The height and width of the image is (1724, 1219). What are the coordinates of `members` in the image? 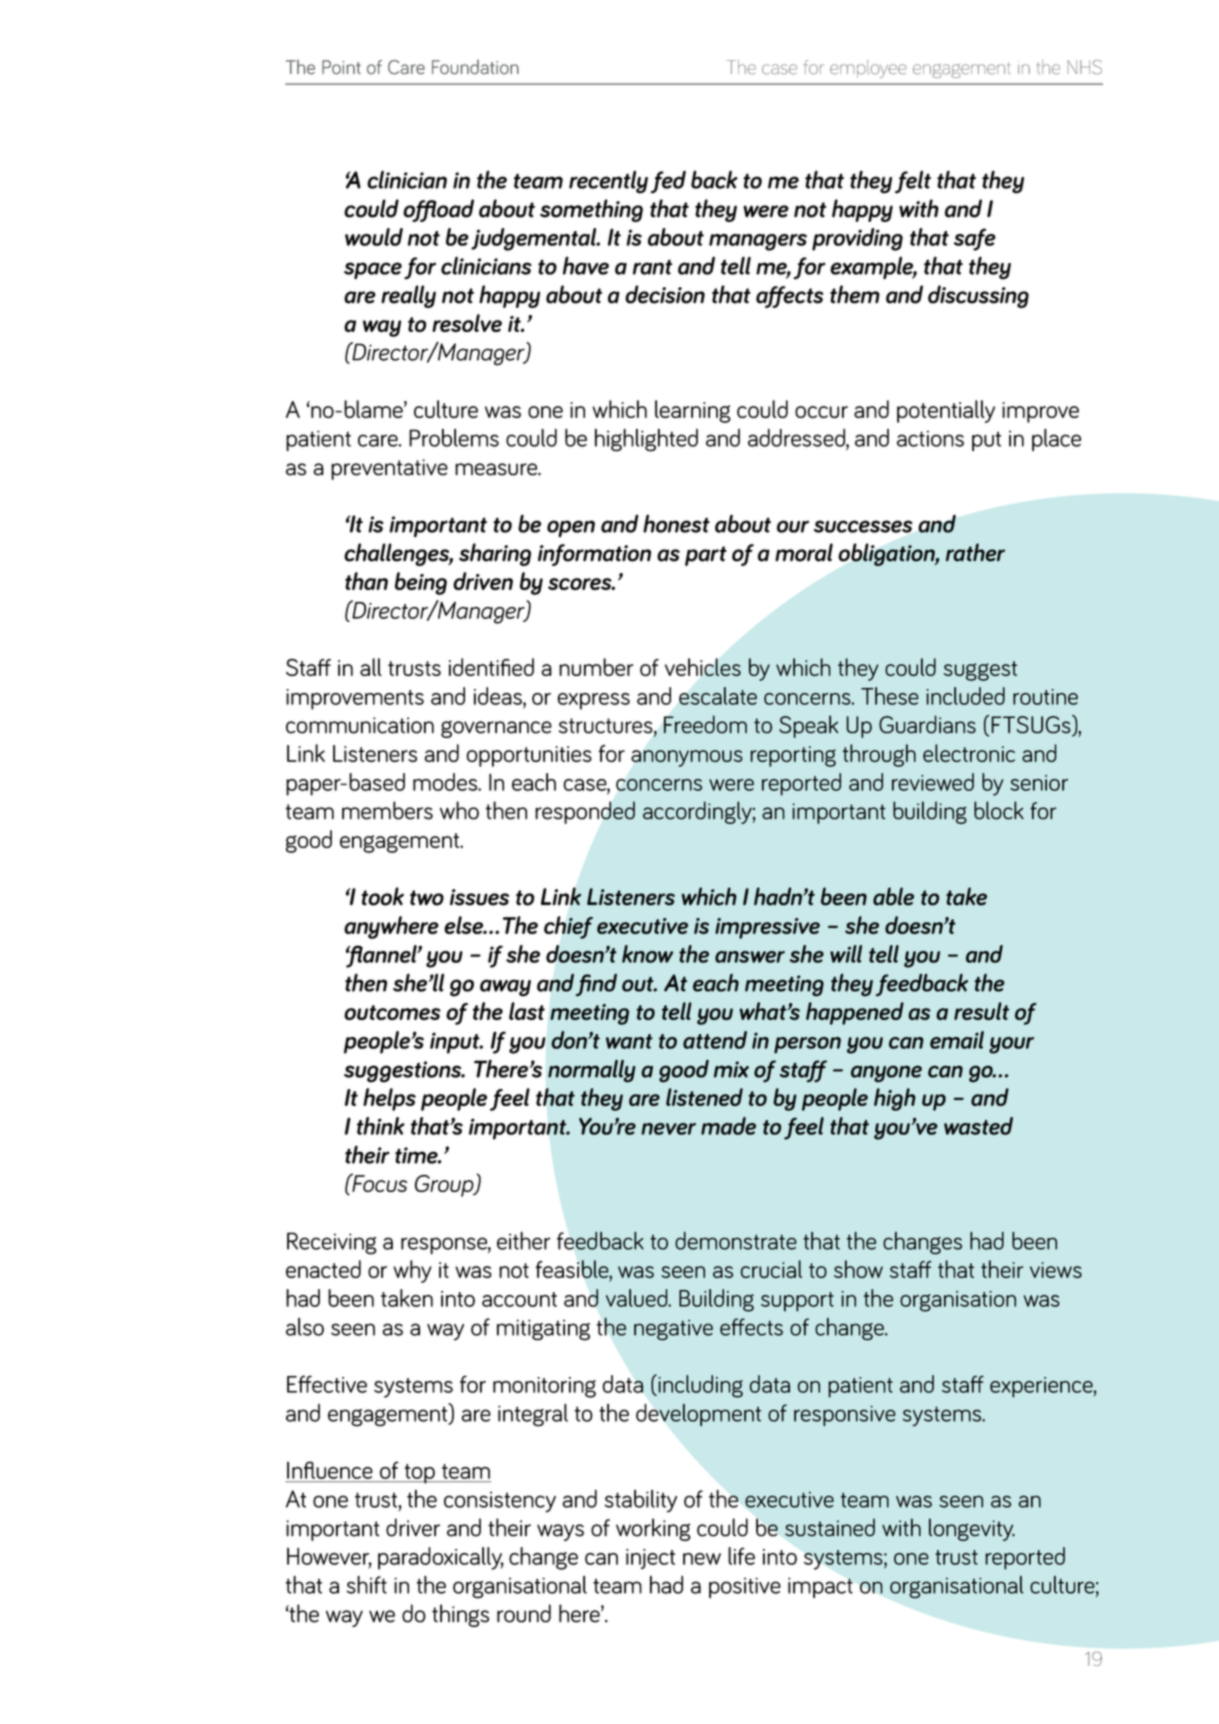 It's located at (387, 810).
